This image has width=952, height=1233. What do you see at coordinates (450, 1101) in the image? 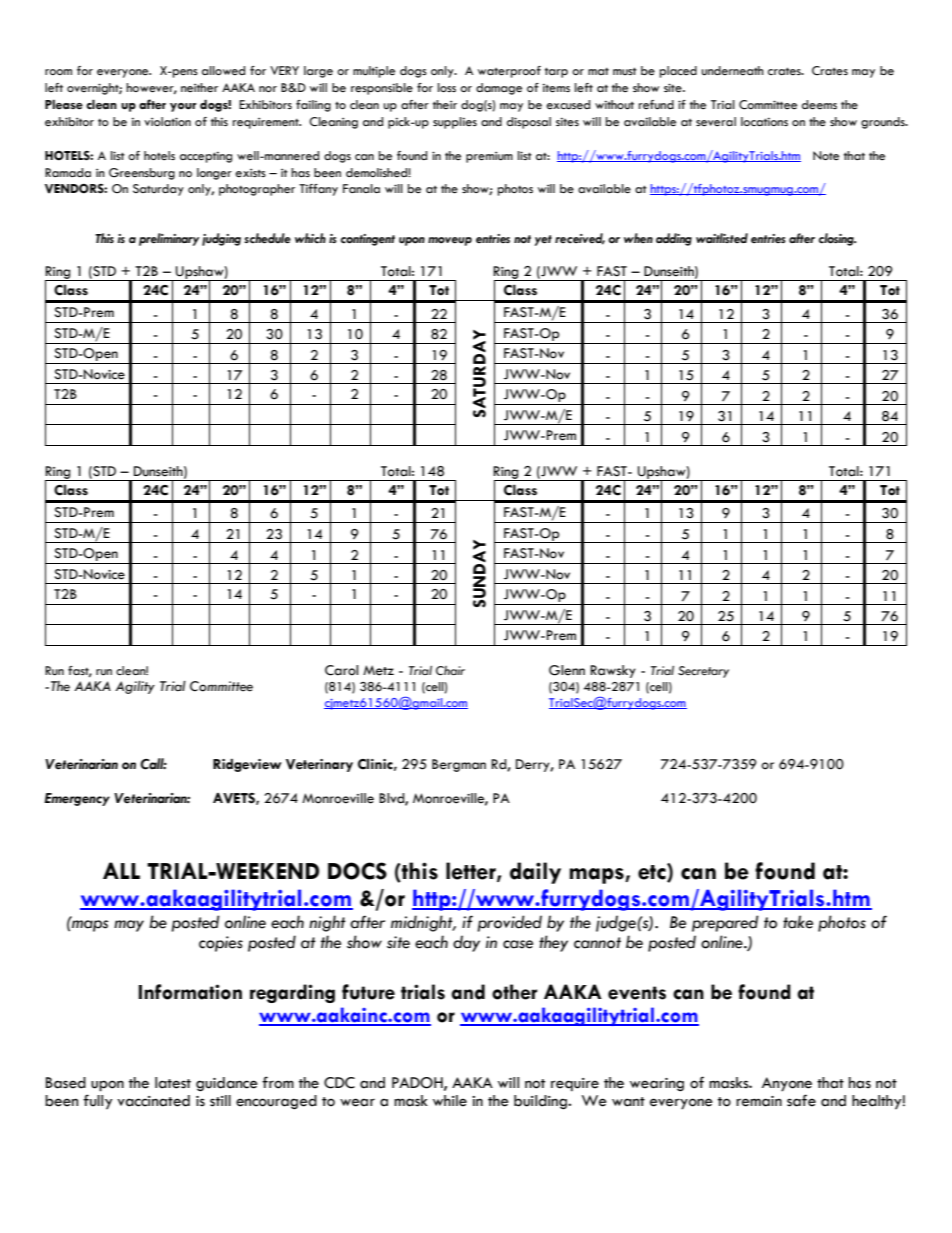
I see `while` at bounding box center [450, 1101].
